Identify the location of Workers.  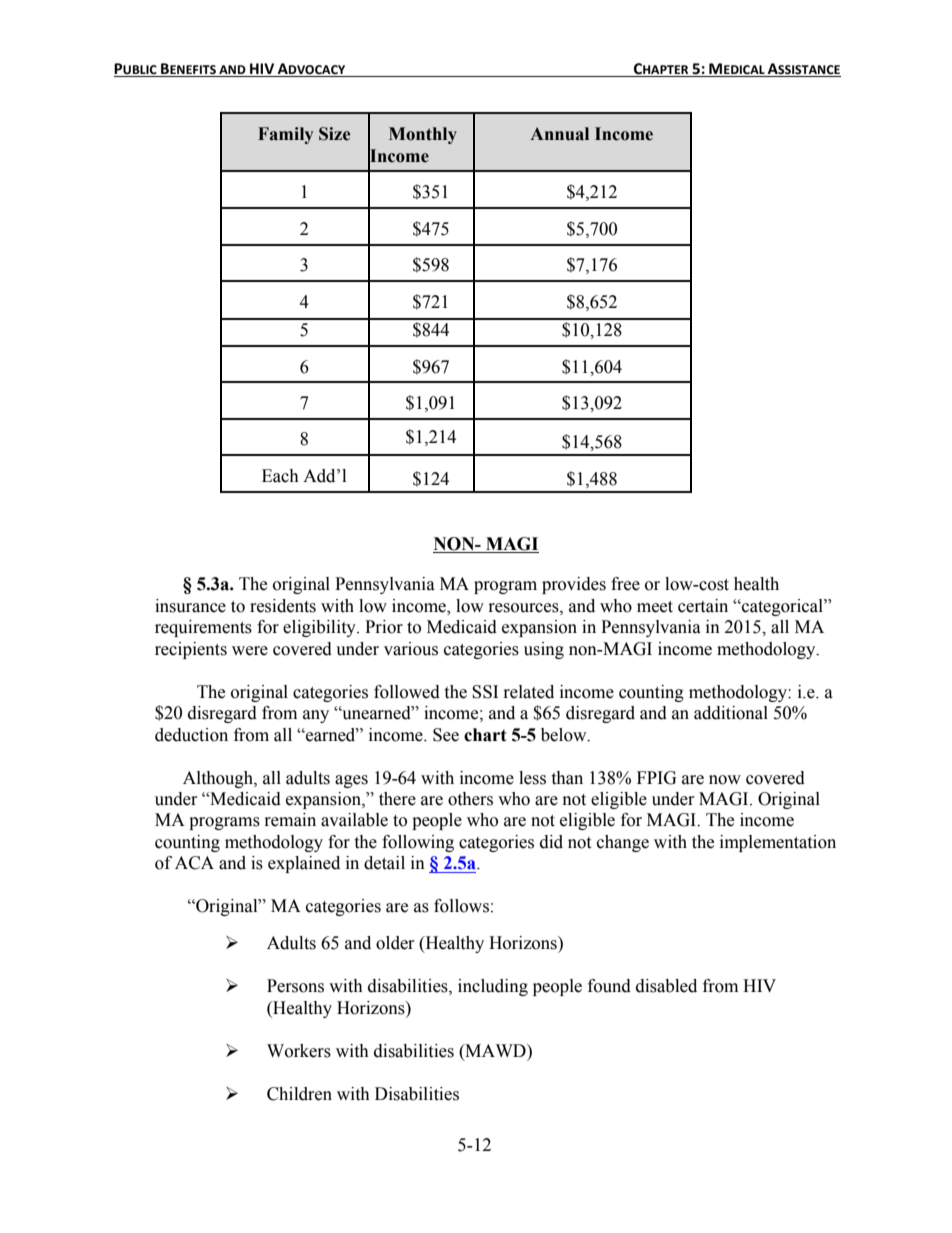
(299, 1051).
